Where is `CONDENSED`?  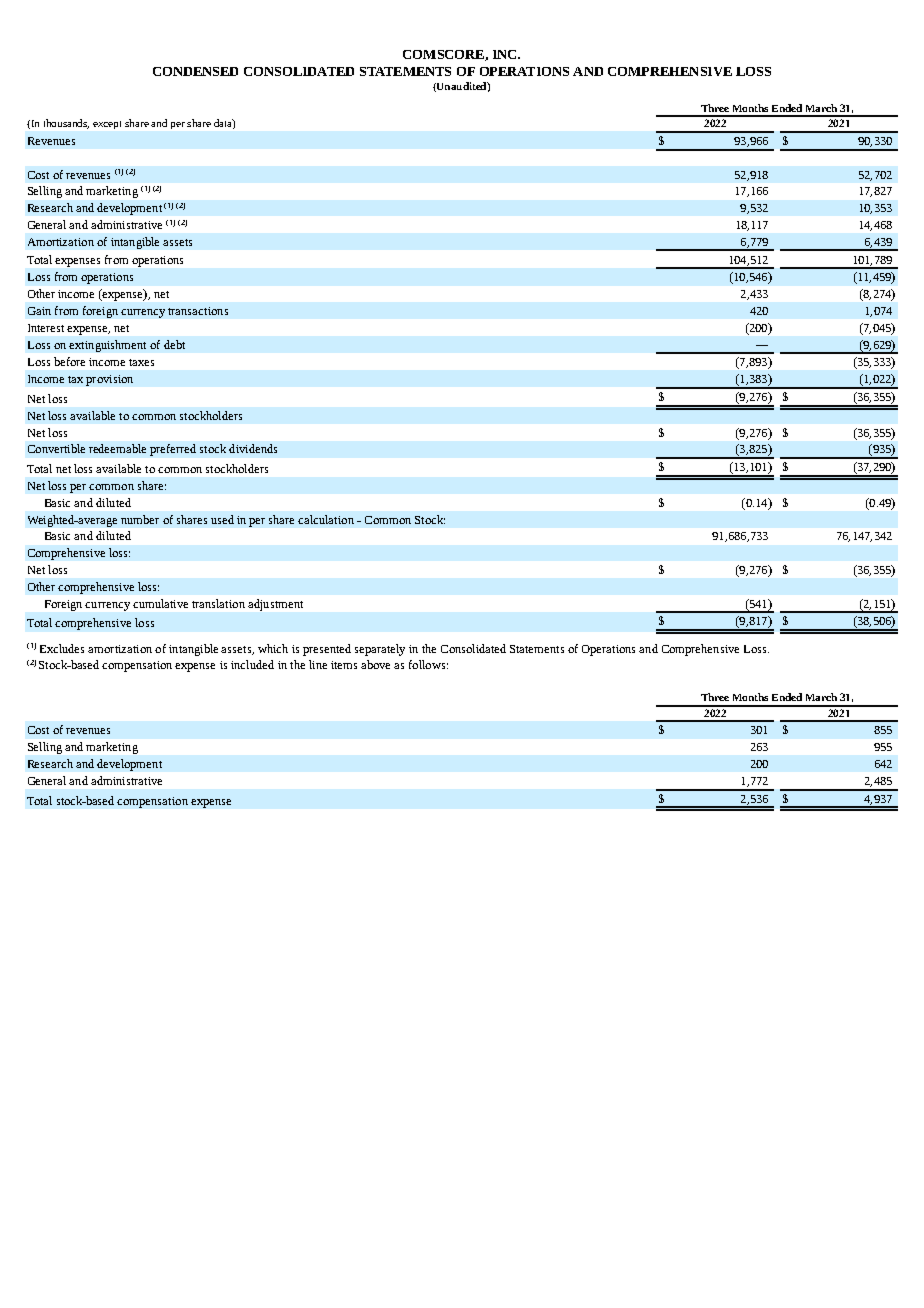 CONDENSED is located at coordinates (195, 71).
